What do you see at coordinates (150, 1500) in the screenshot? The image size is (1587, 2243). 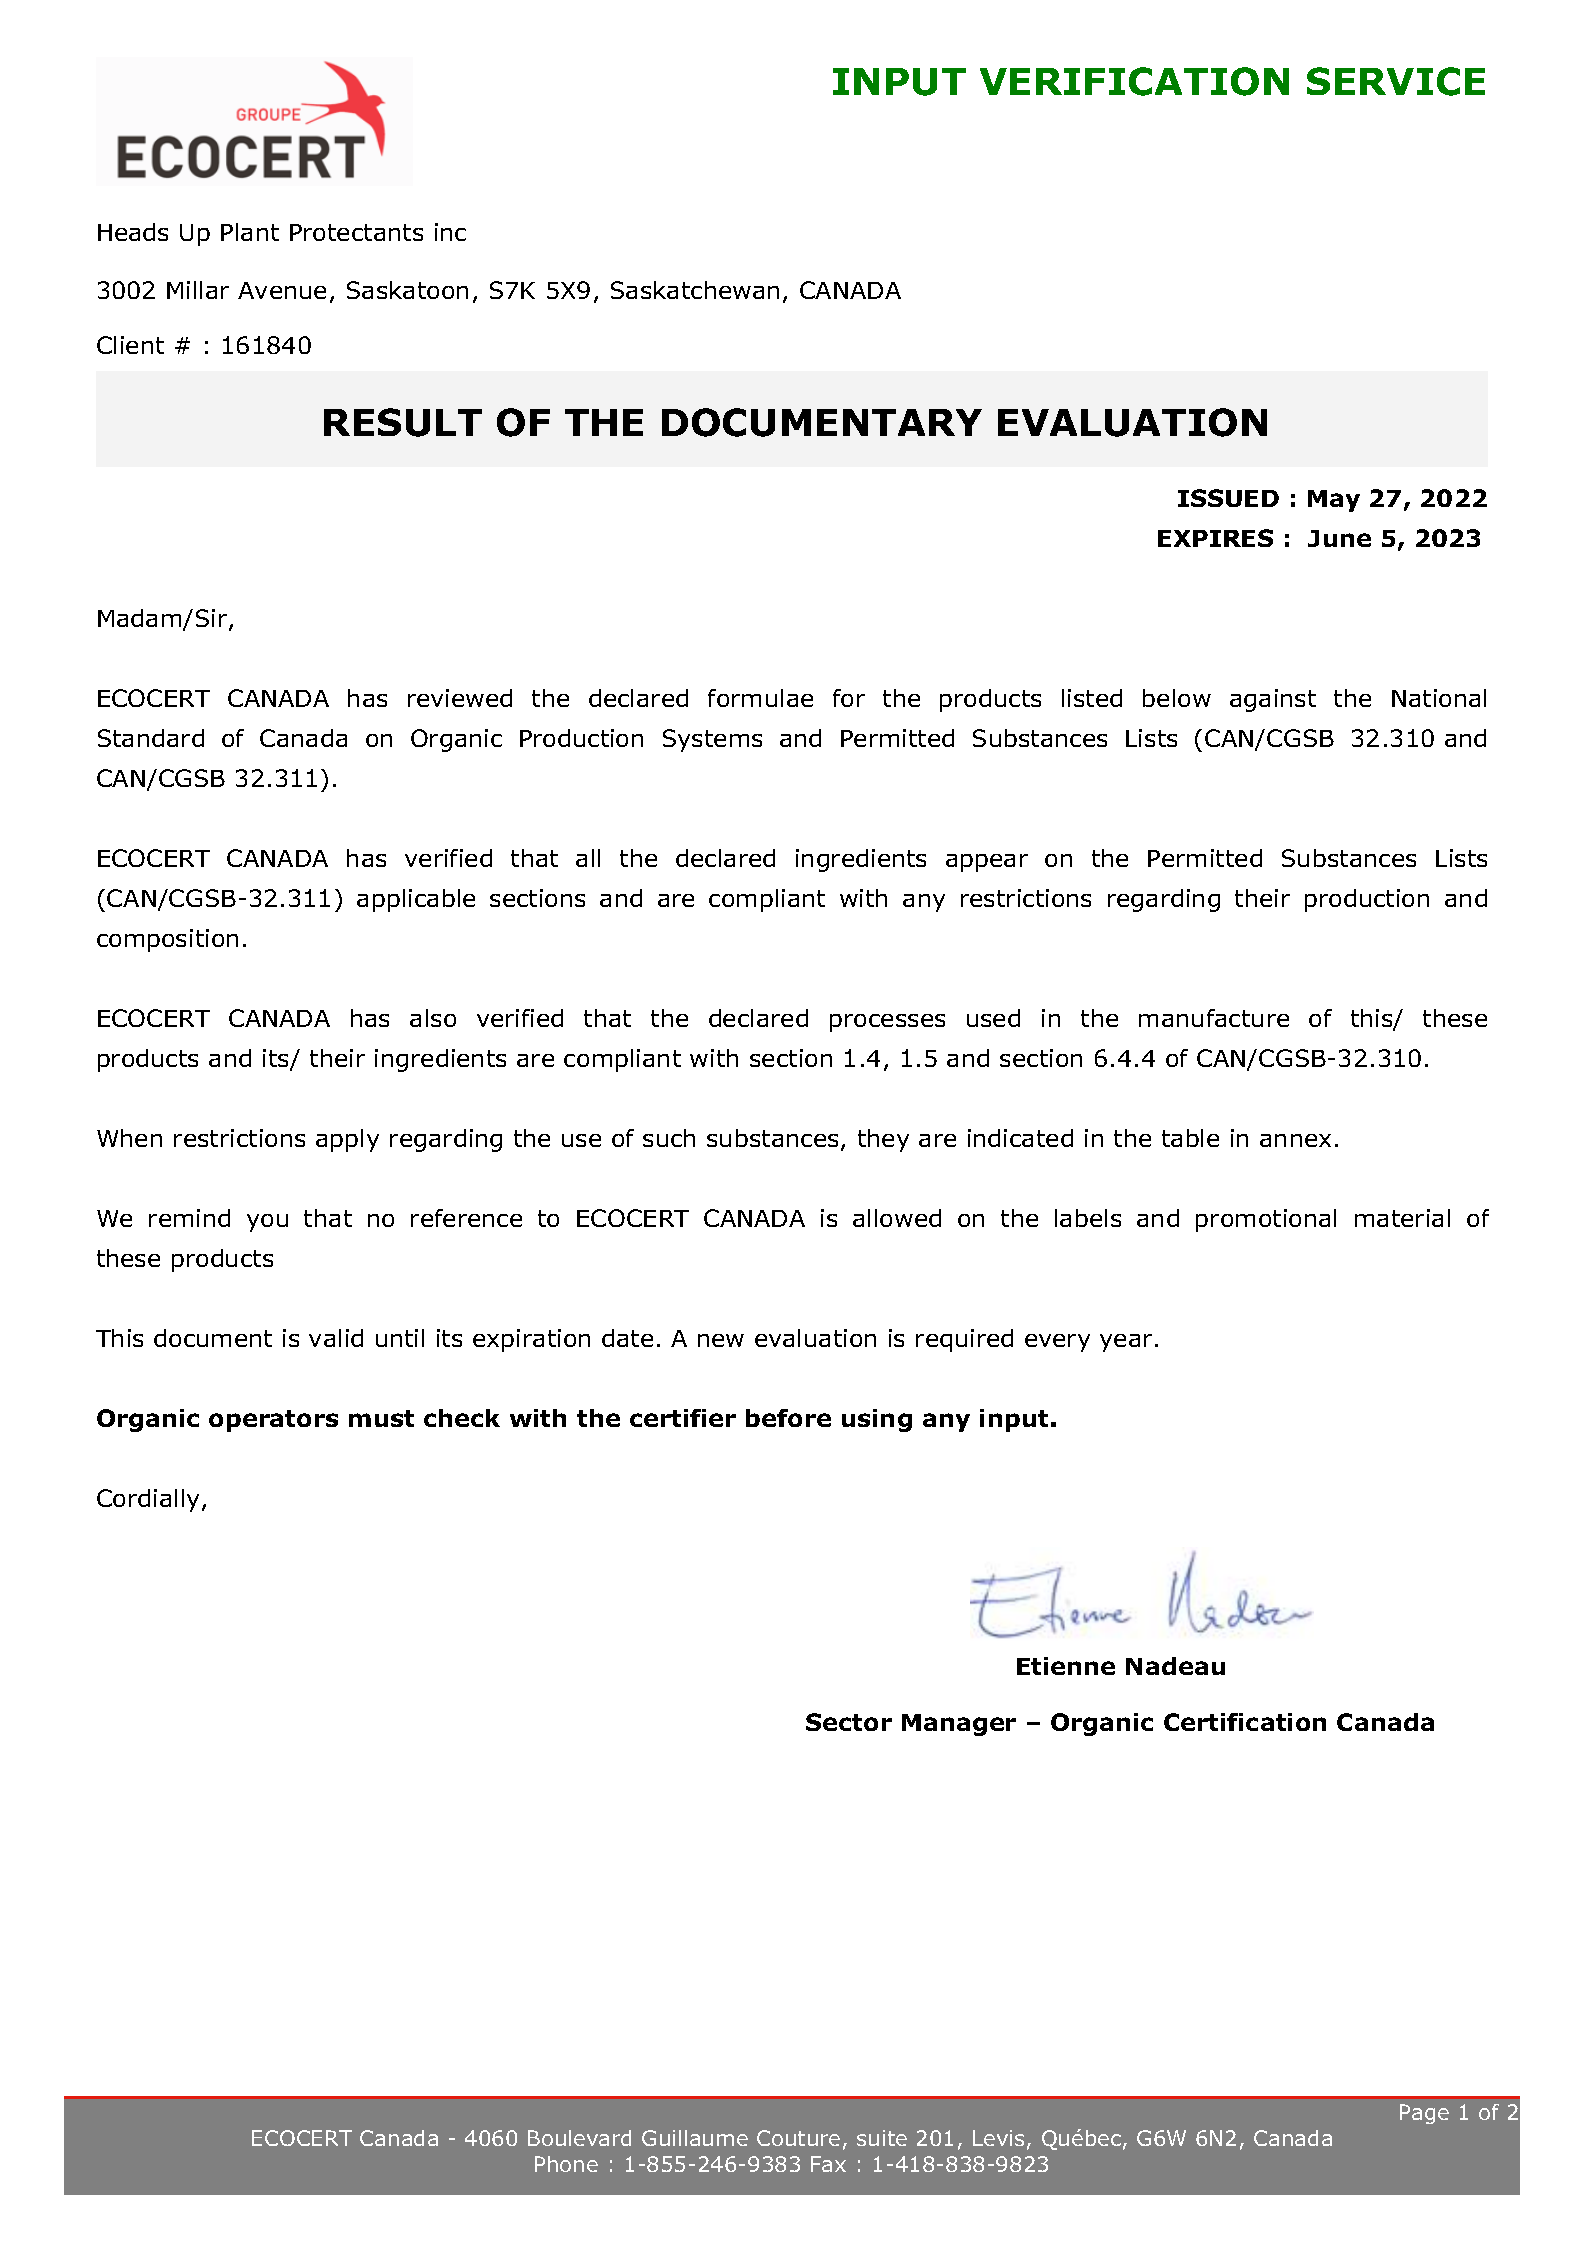 I see `Cordially` at bounding box center [150, 1500].
